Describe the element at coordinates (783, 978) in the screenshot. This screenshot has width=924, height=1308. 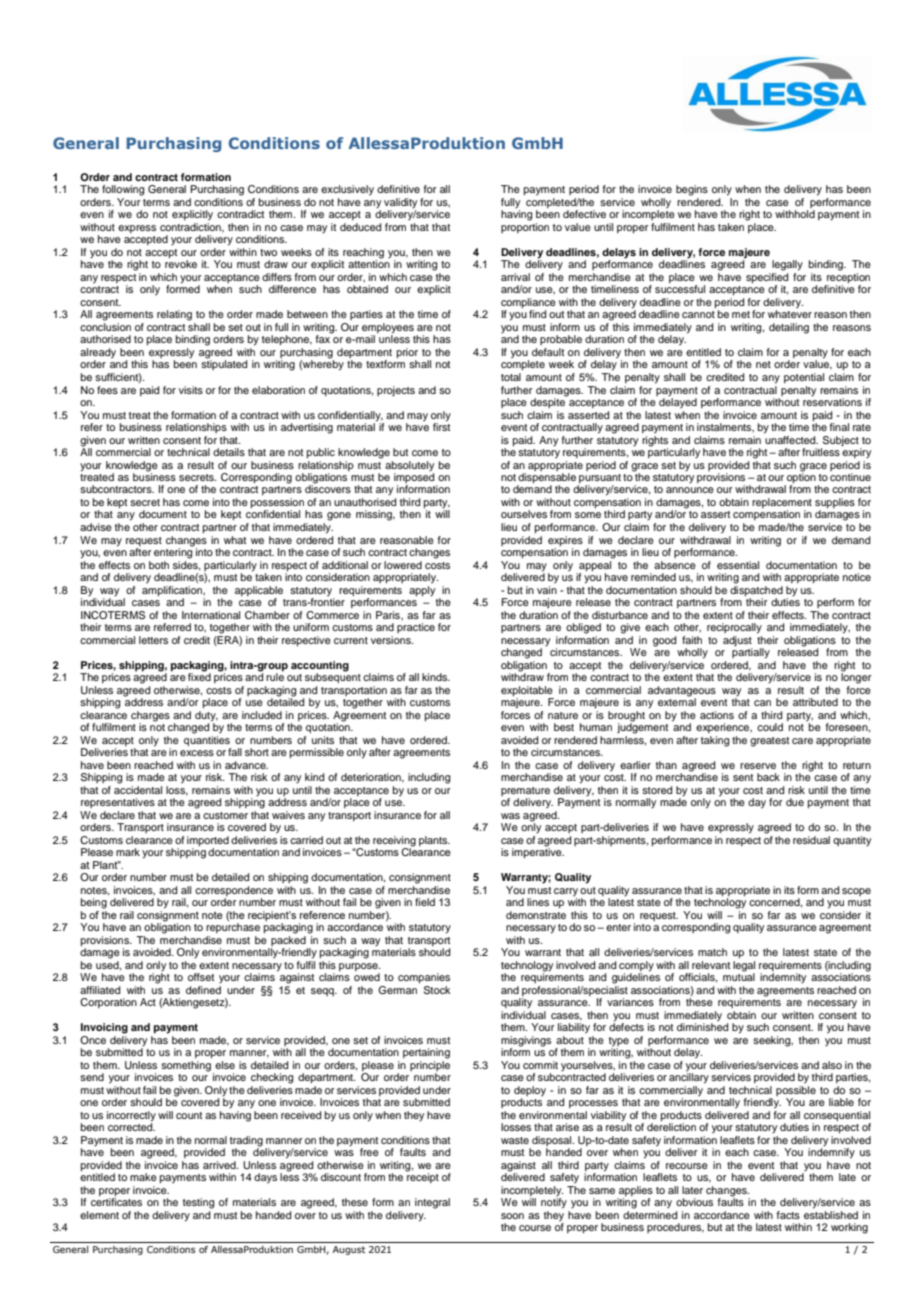
I see `indemnity` at that location.
